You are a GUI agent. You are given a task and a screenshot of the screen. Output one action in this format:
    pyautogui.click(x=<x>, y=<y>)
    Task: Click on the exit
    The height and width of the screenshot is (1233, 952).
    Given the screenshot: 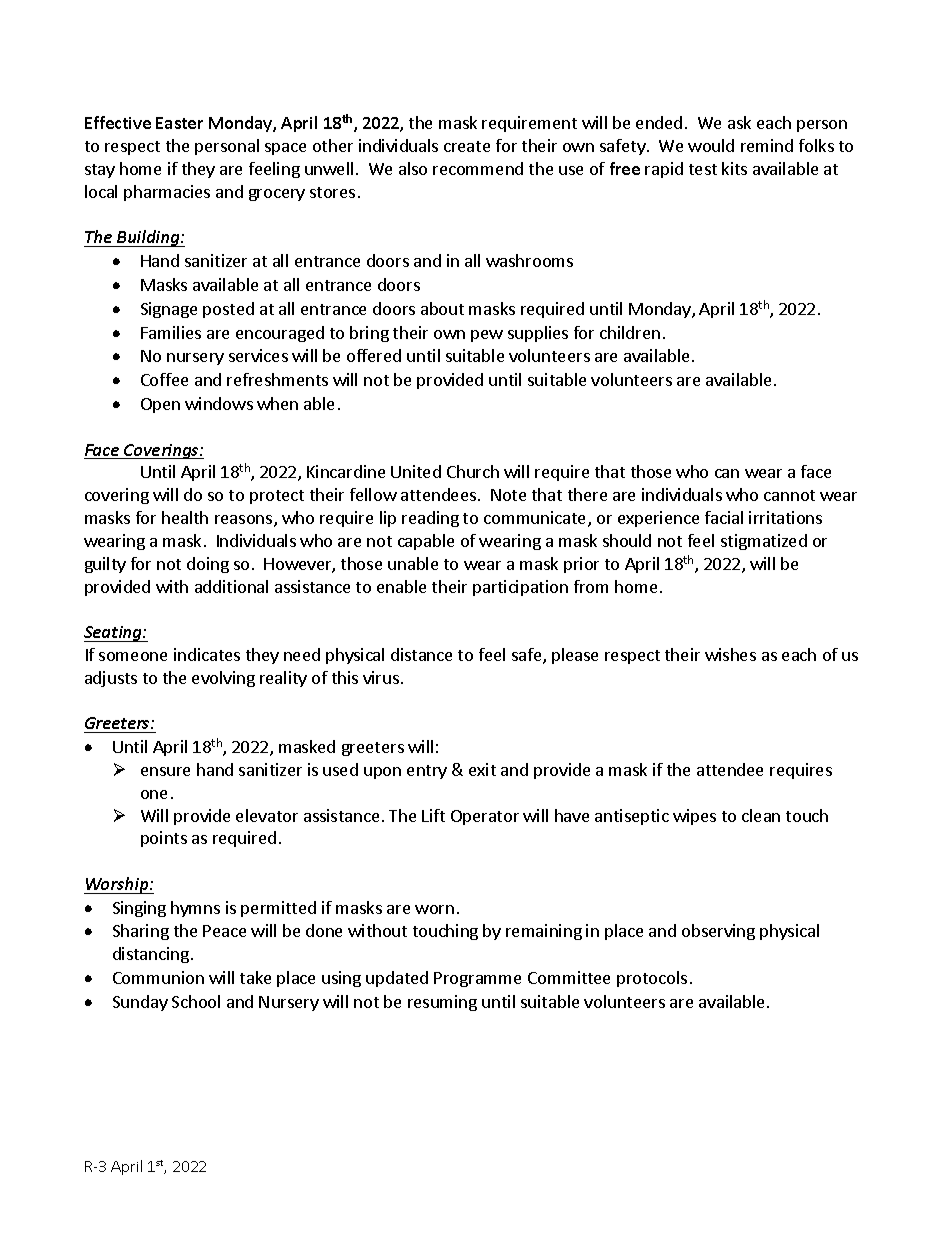 What is the action you would take?
    pyautogui.click(x=482, y=769)
